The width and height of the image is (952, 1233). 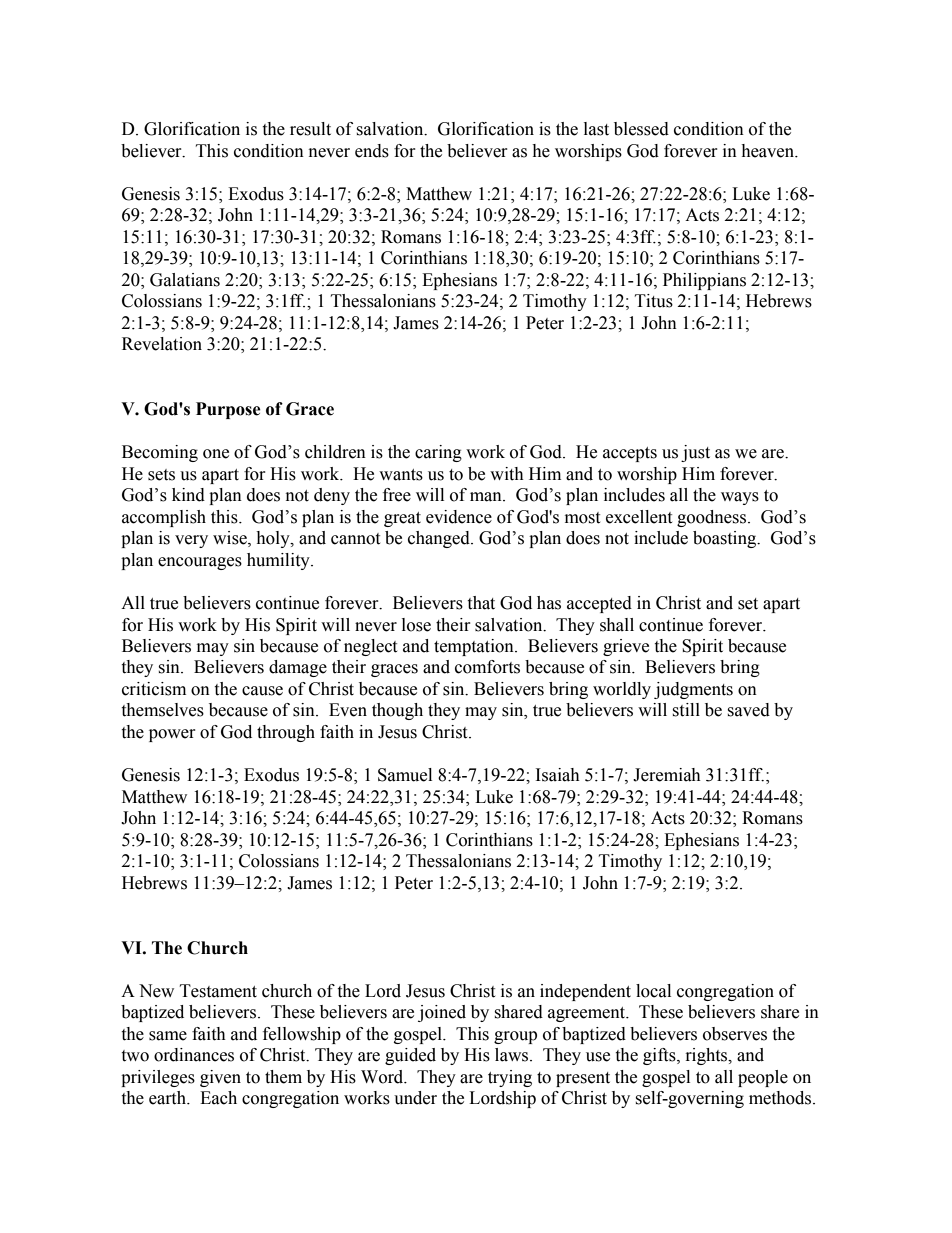 I want to click on encourages, so click(x=200, y=563).
